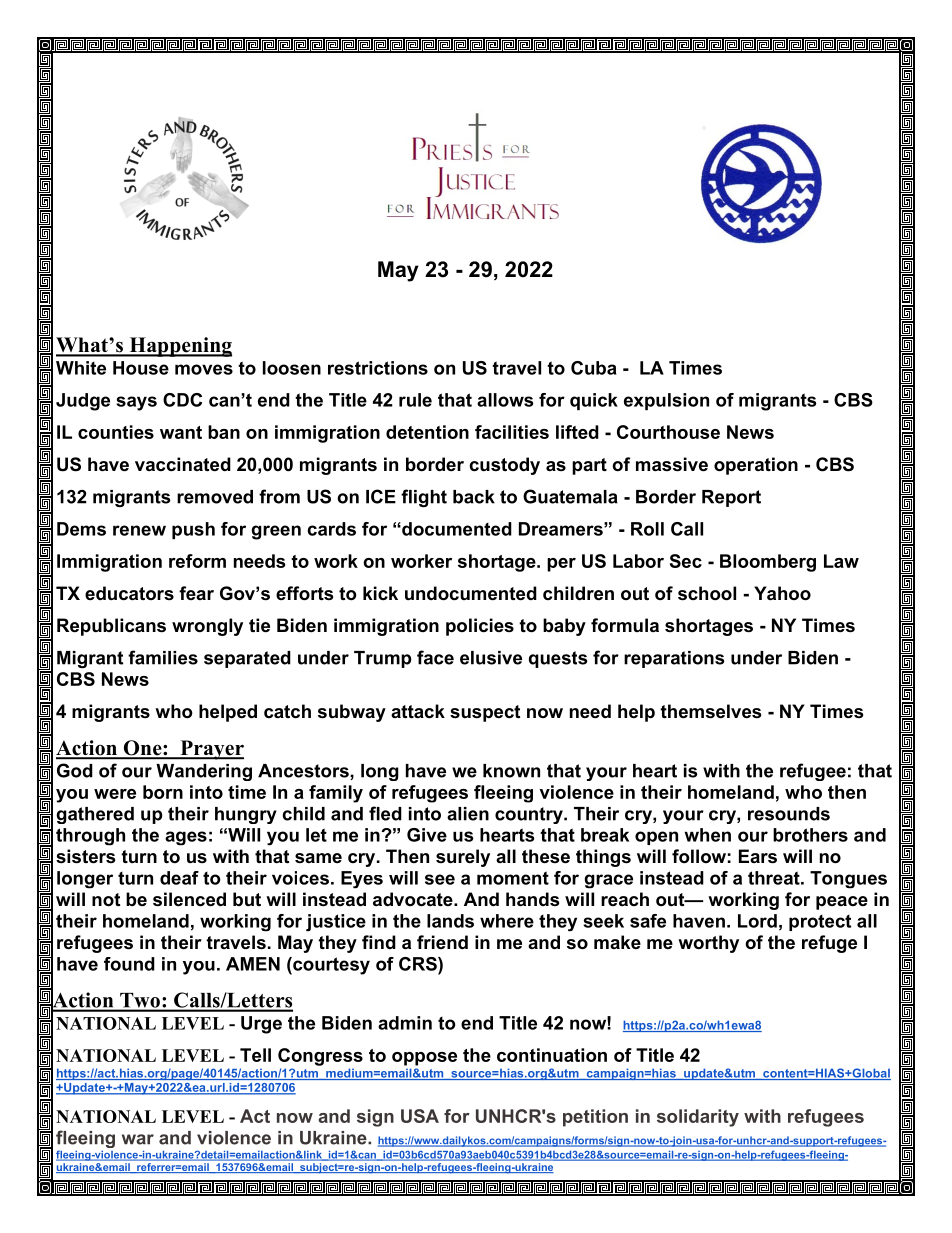 This image has height=1233, width=952. What do you see at coordinates (204, 369) in the image?
I see `moves` at bounding box center [204, 369].
